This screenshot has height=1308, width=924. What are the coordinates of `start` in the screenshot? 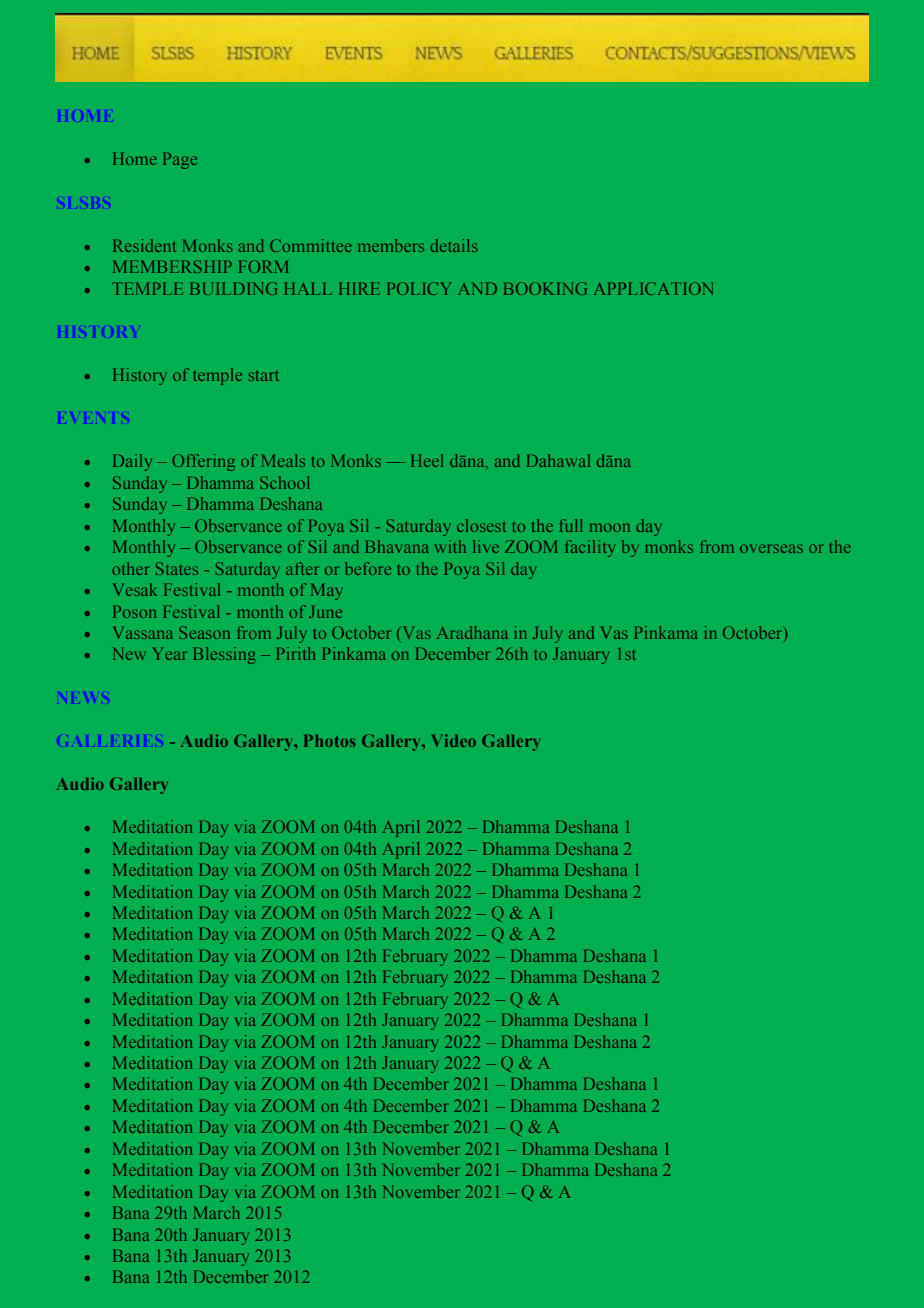 It's located at (264, 376).
